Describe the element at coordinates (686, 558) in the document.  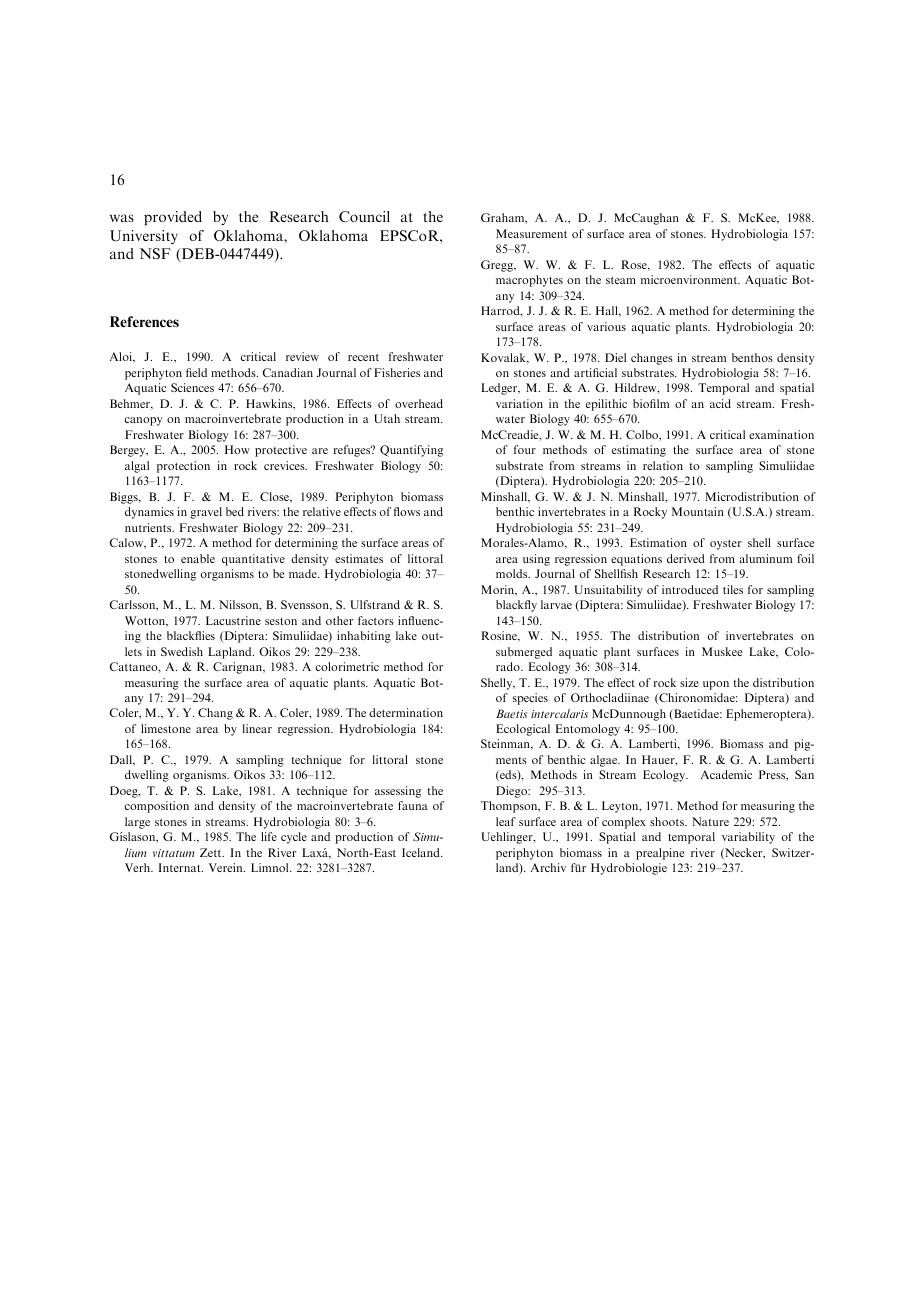
I see `derived` at that location.
